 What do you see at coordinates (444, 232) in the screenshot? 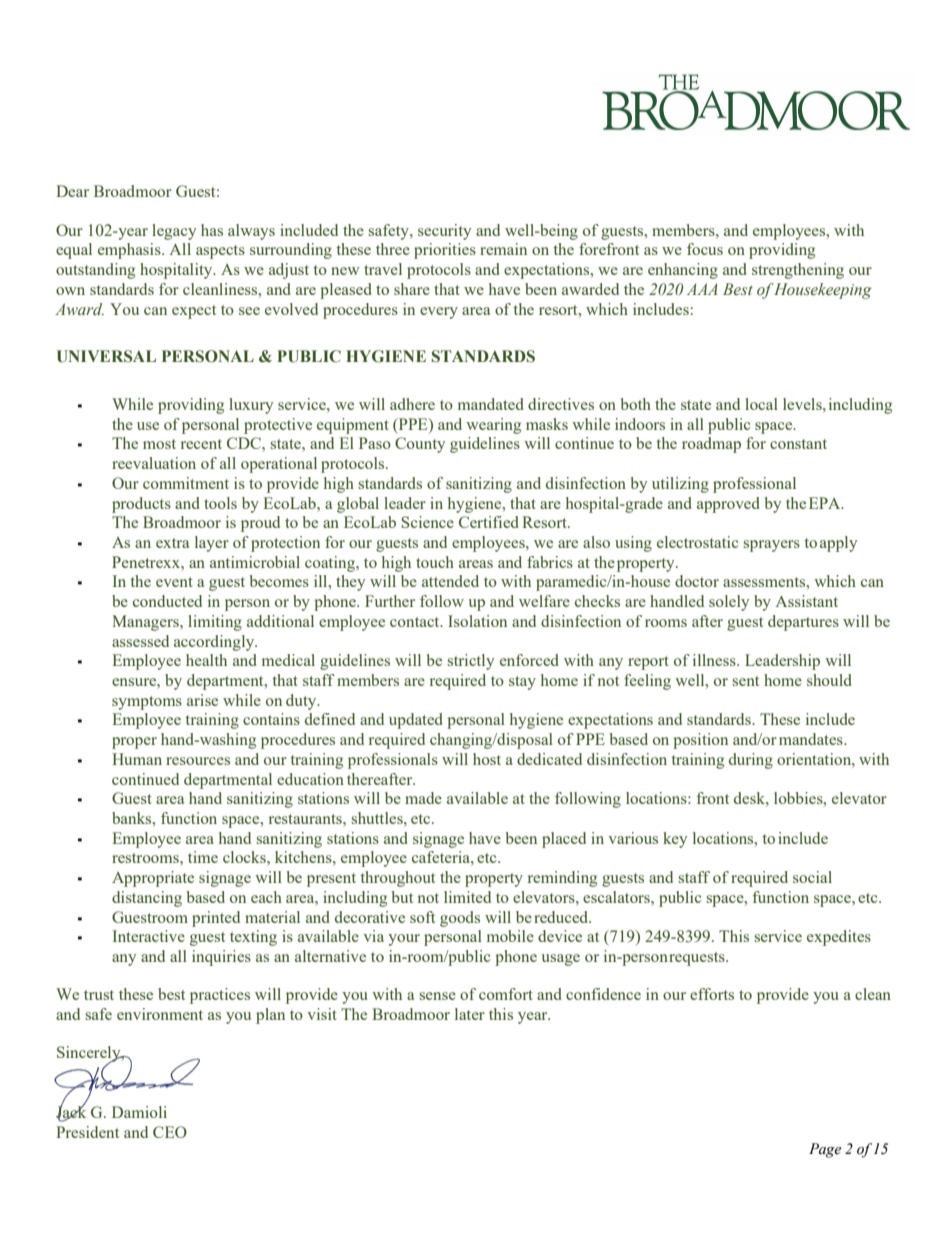
I see `security` at bounding box center [444, 232].
